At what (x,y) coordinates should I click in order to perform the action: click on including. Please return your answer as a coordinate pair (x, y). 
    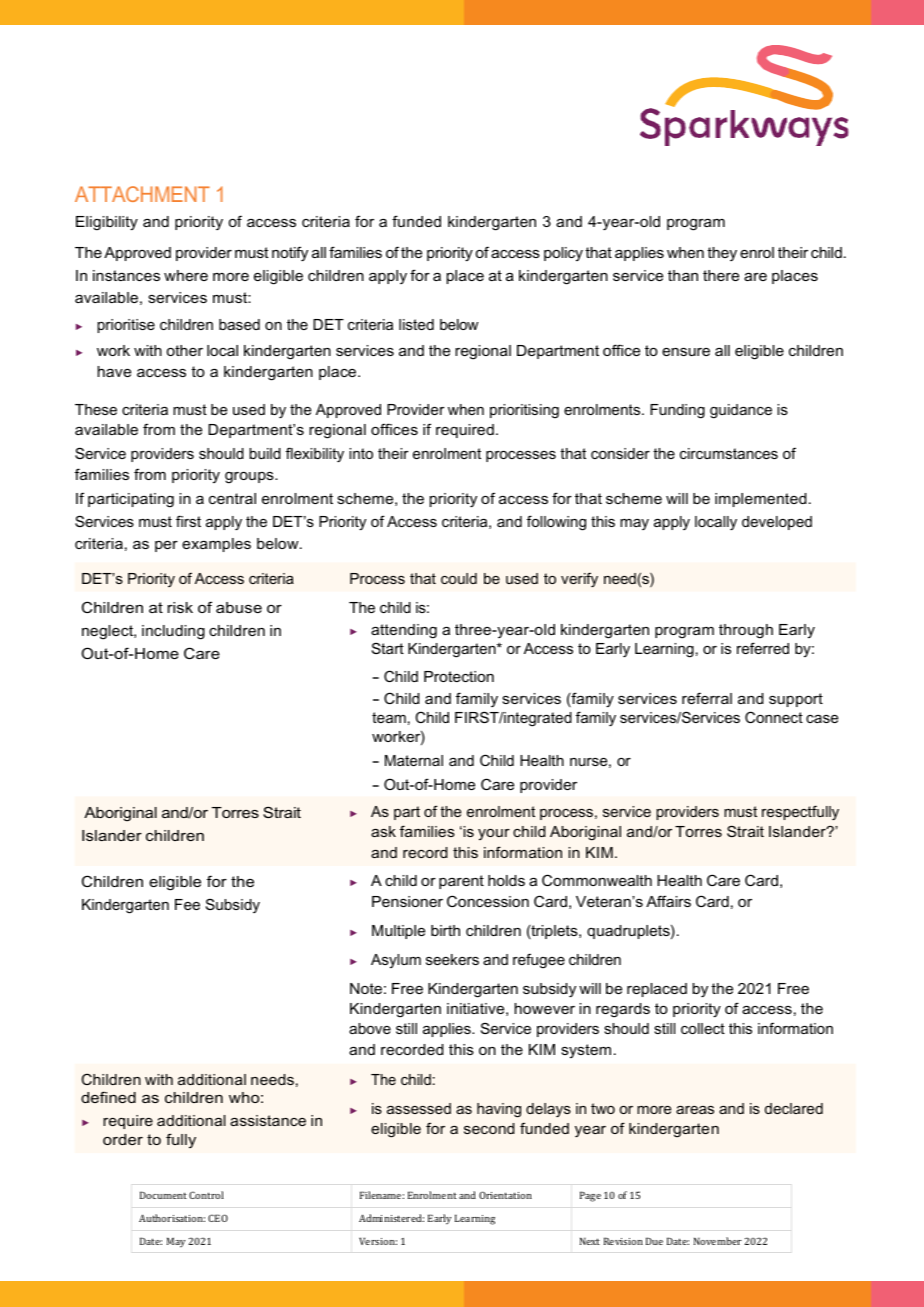
    Looking at the image, I should click on (173, 632).
